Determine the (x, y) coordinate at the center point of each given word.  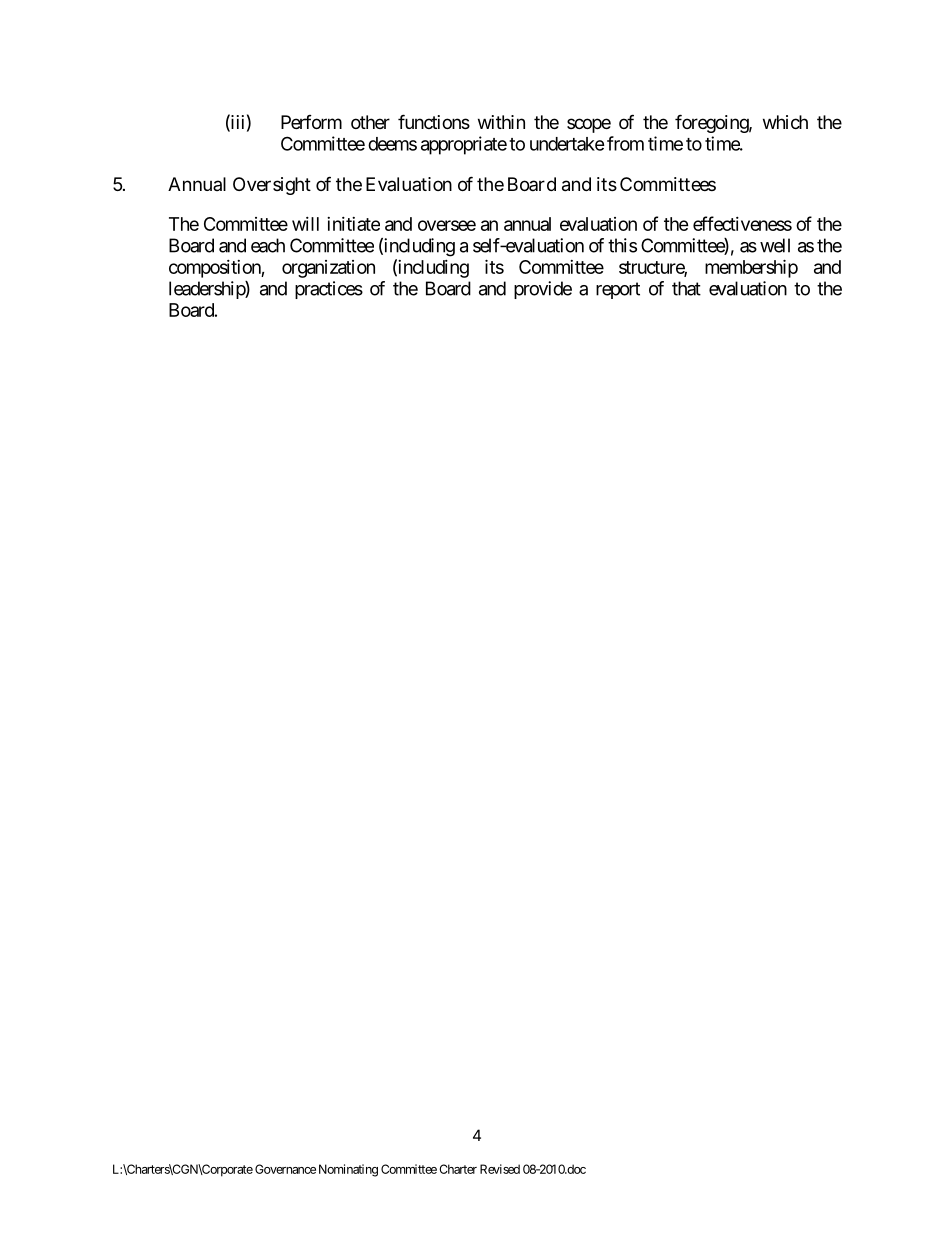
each (268, 245)
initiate (353, 224)
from (625, 143)
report (618, 290)
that (686, 288)
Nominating (348, 1170)
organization (328, 269)
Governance (285, 1169)
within (501, 122)
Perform (311, 122)
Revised (500, 1169)
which (785, 122)
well (775, 245)
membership (751, 268)
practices (329, 290)
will (305, 224)
